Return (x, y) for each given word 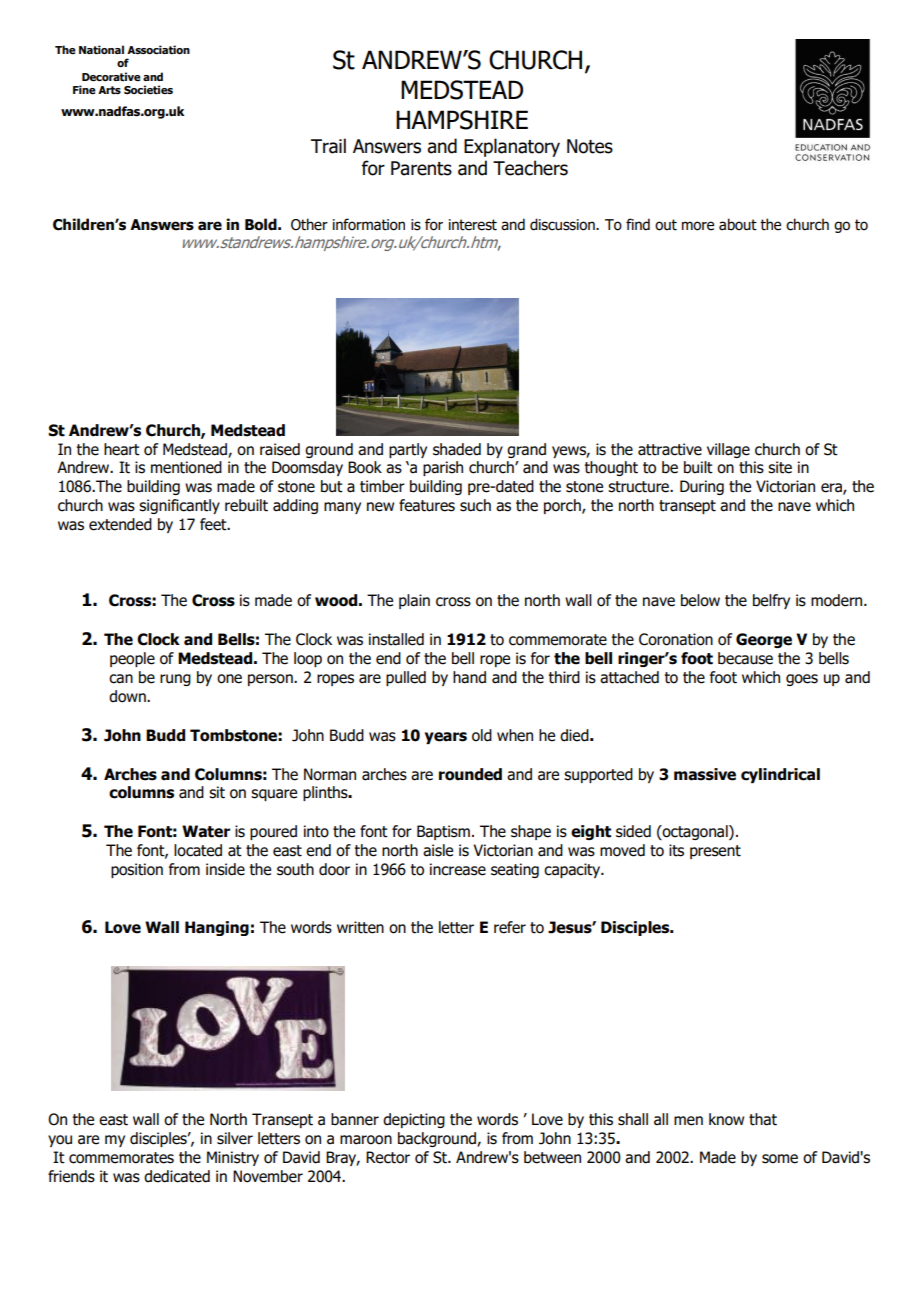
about (738, 224)
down (128, 696)
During (702, 487)
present (715, 852)
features (427, 505)
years (446, 738)
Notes (590, 146)
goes (802, 680)
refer (510, 927)
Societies (148, 89)
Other (309, 224)
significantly (179, 506)
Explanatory (512, 147)
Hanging (217, 928)
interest (473, 225)
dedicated (177, 1176)
